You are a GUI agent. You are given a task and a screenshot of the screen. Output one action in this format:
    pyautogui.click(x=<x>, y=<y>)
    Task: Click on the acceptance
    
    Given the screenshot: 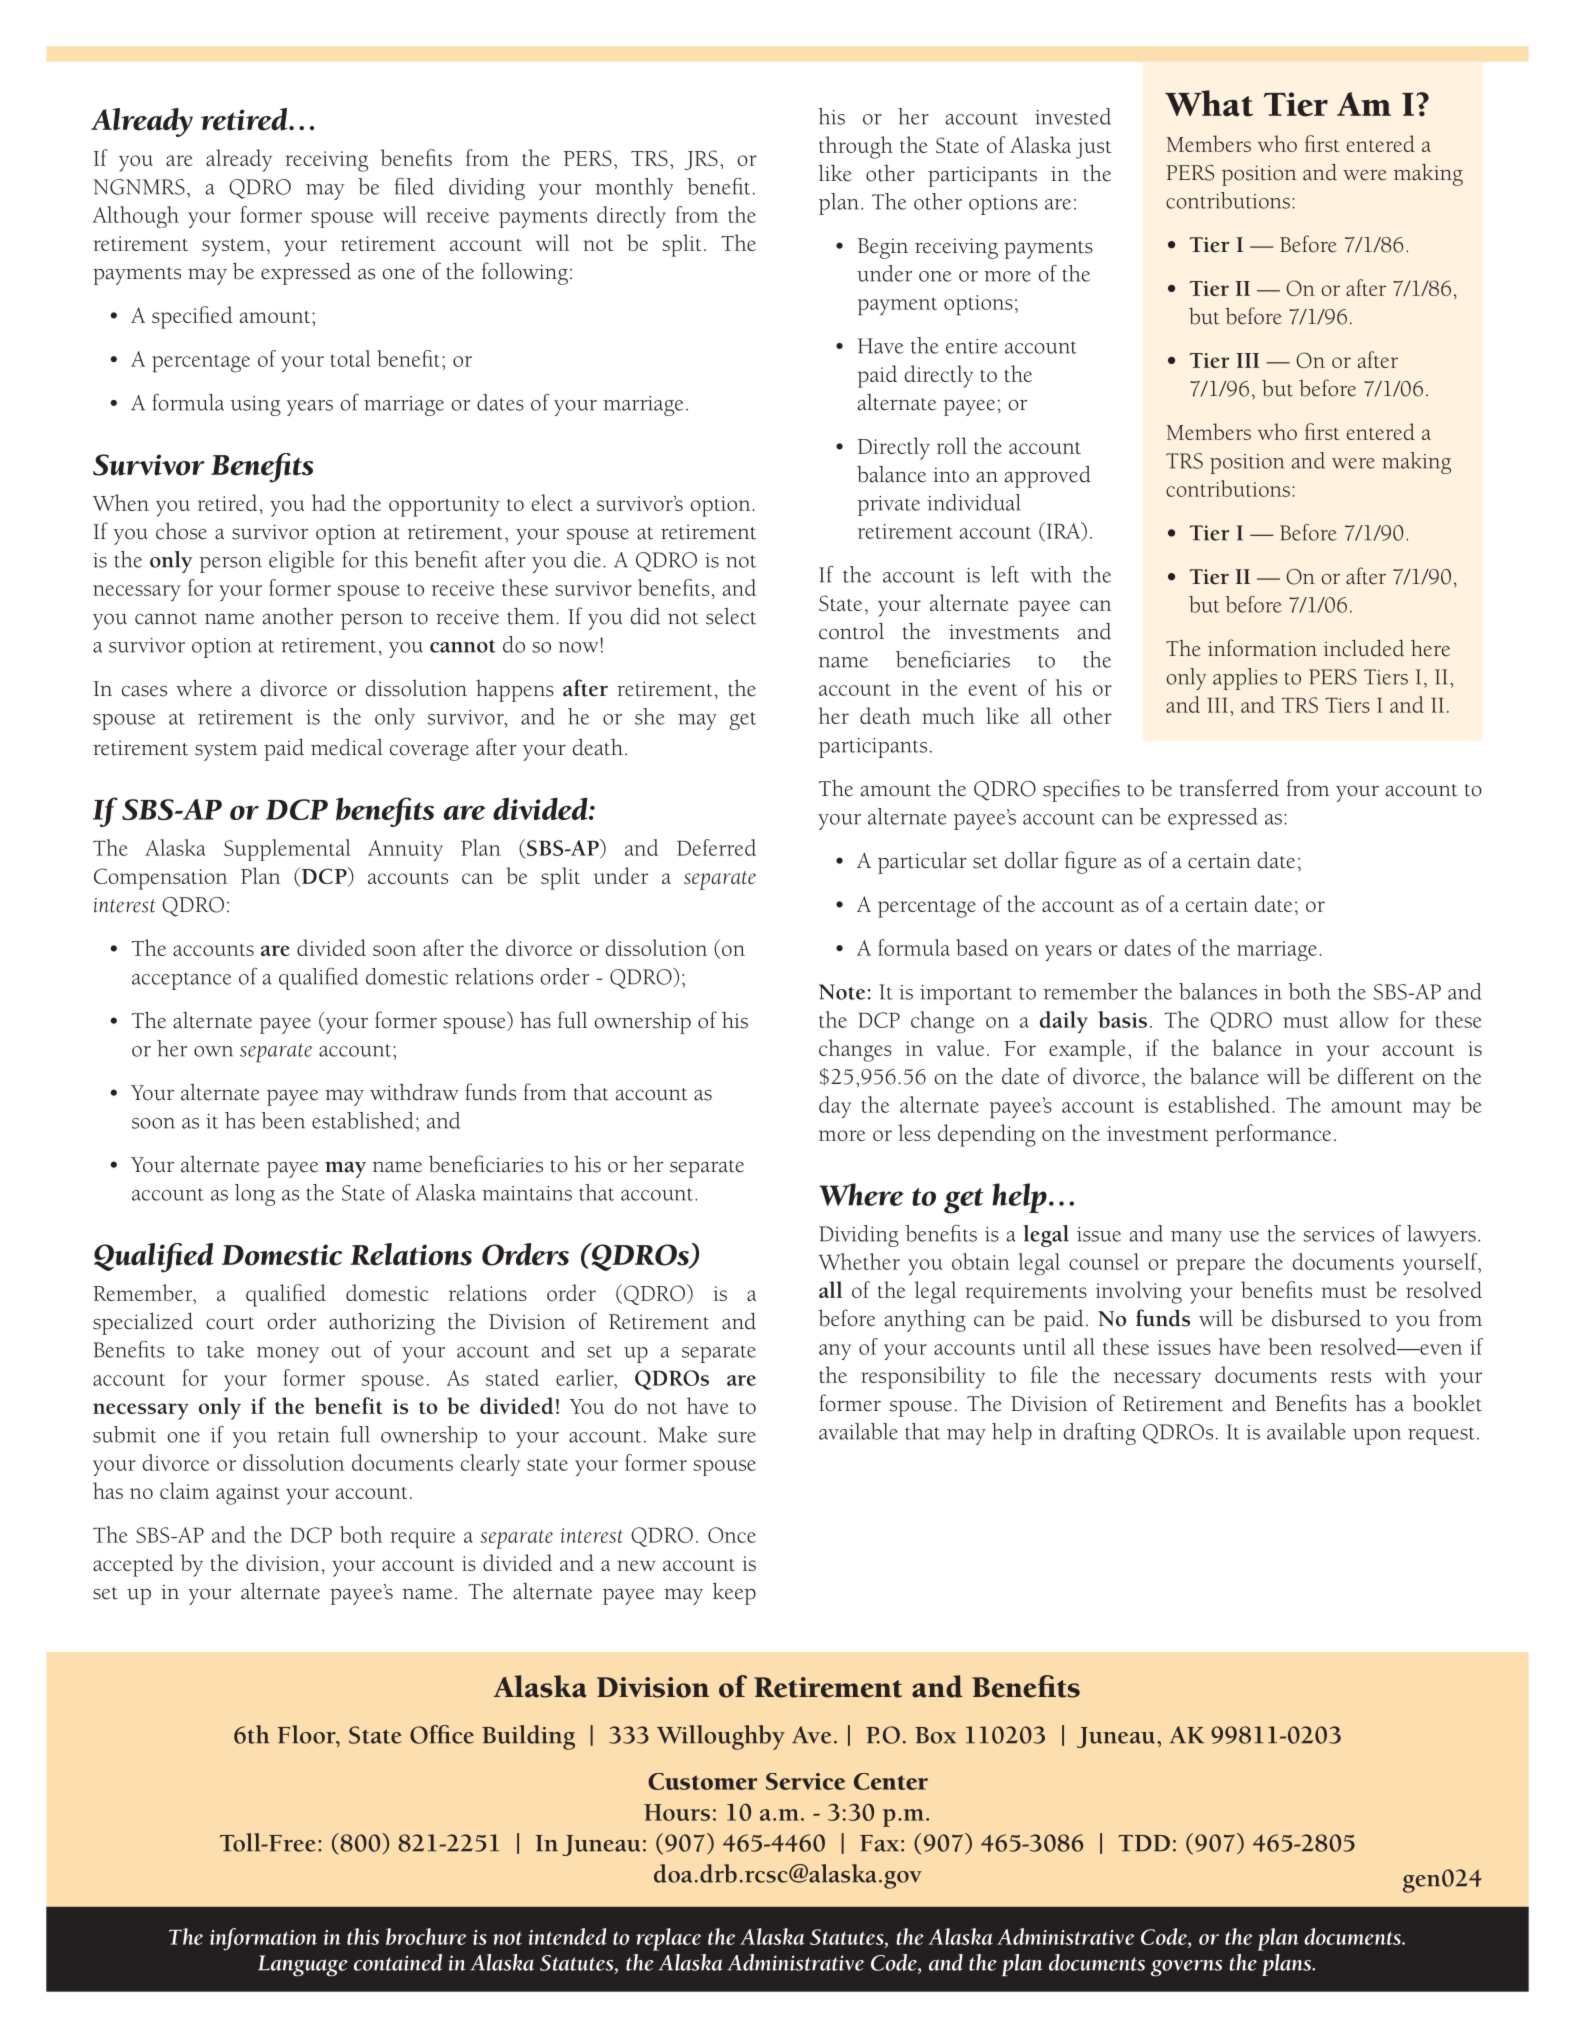 What is the action you would take?
    pyautogui.click(x=181, y=981)
